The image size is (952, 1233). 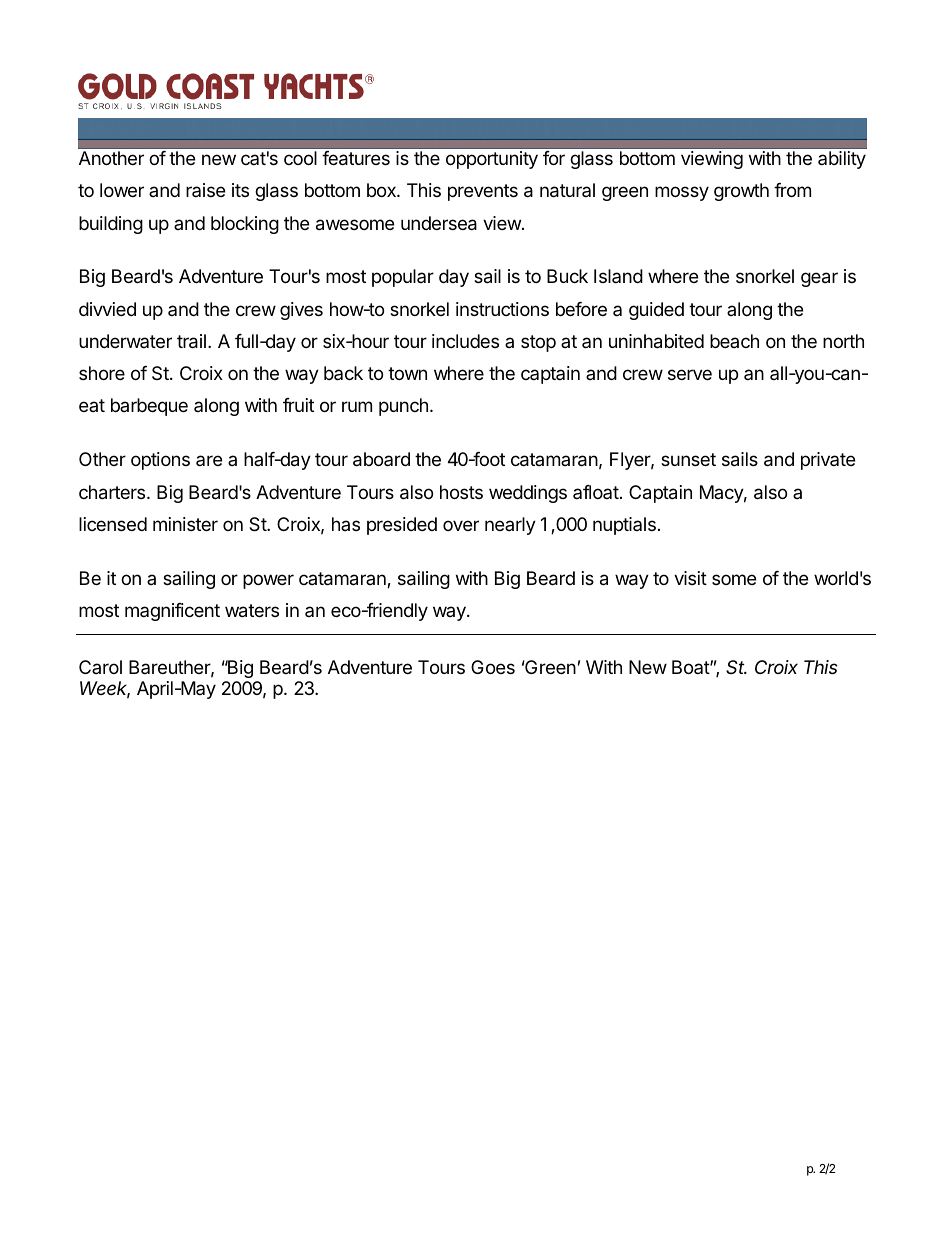 I want to click on gear, so click(x=819, y=279).
